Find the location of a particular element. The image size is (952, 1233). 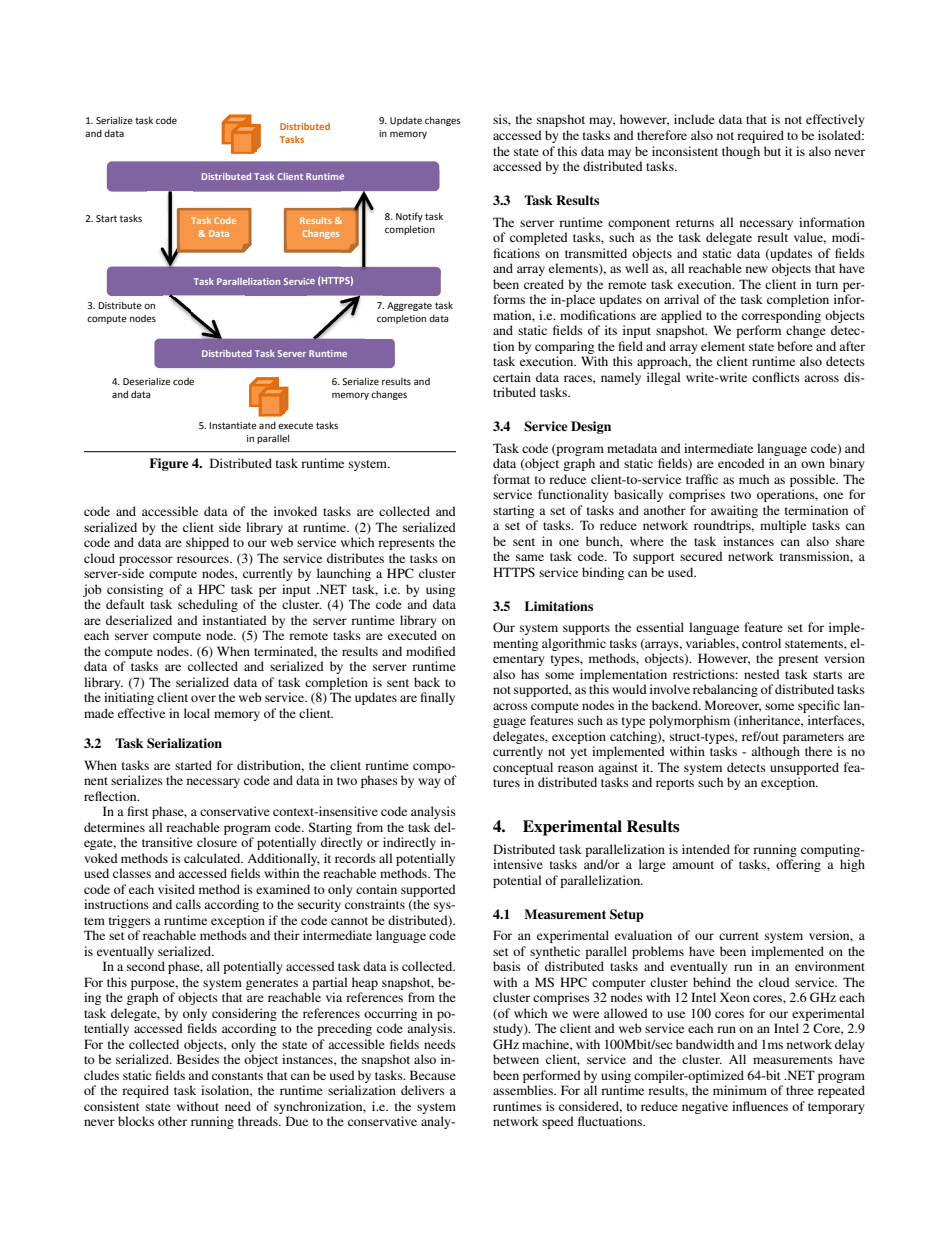

completed is located at coordinates (539, 238).
